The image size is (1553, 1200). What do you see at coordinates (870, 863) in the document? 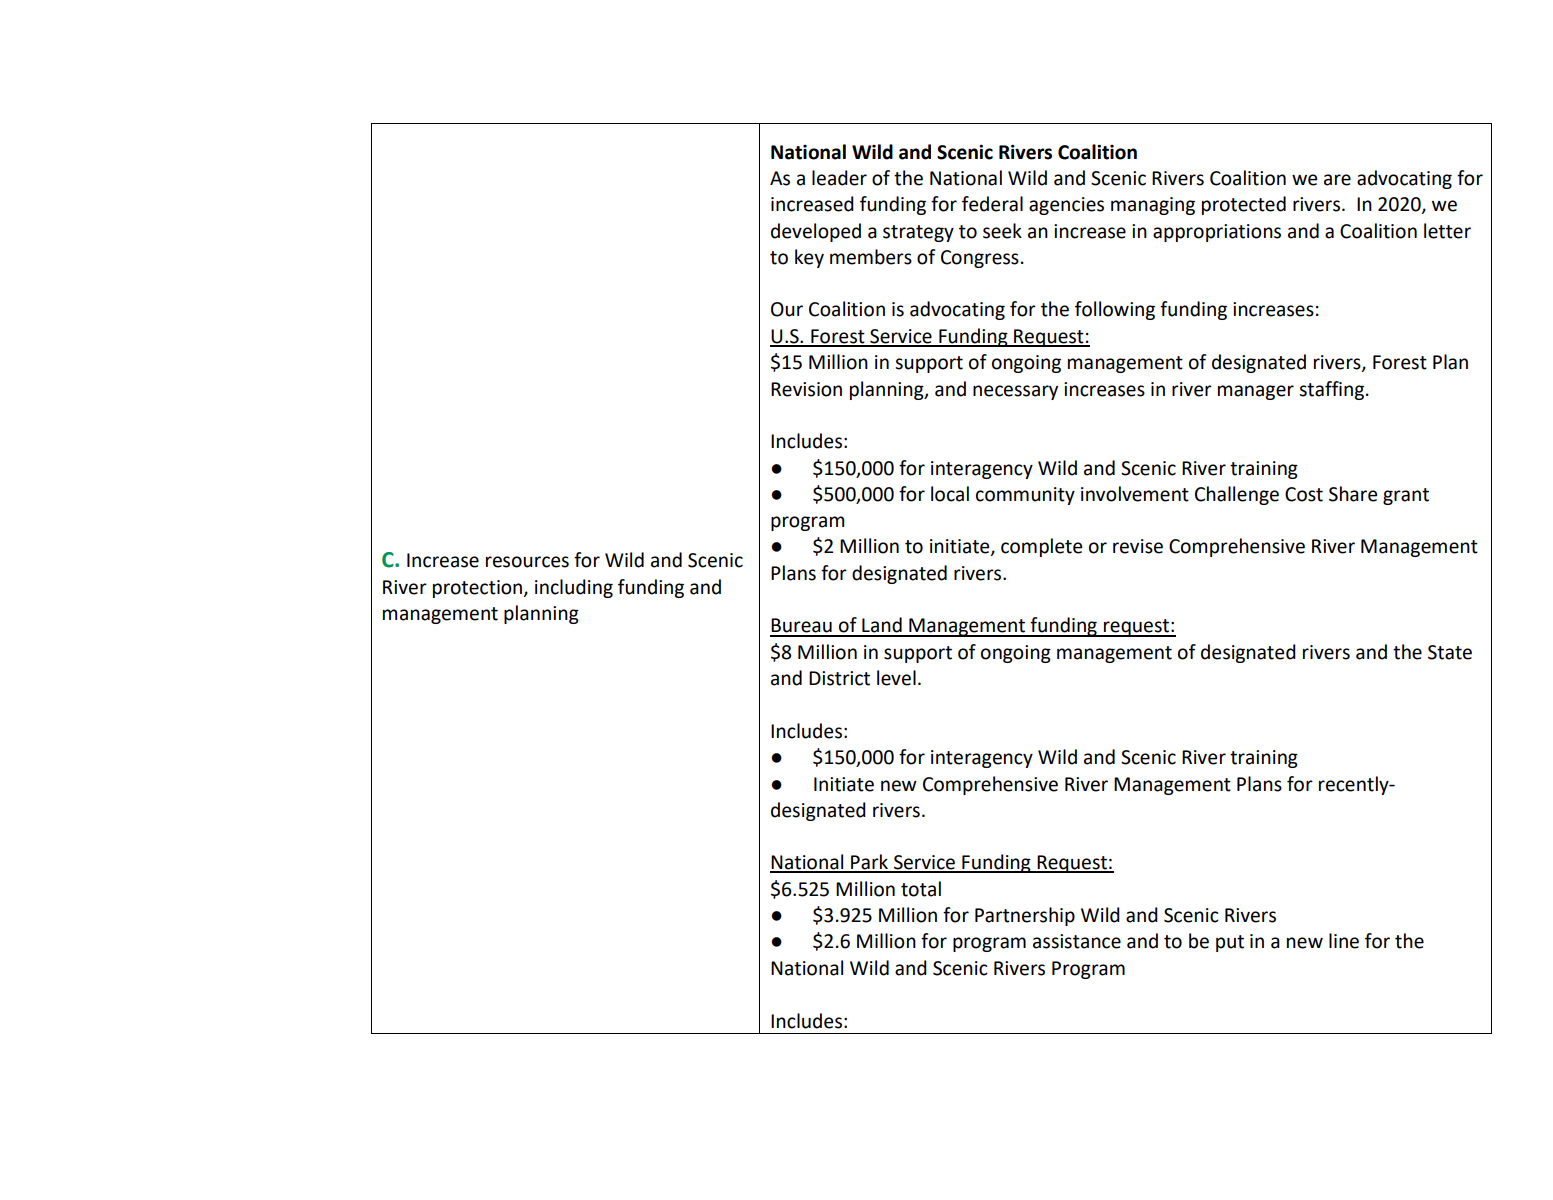
I see `Park` at bounding box center [870, 863].
